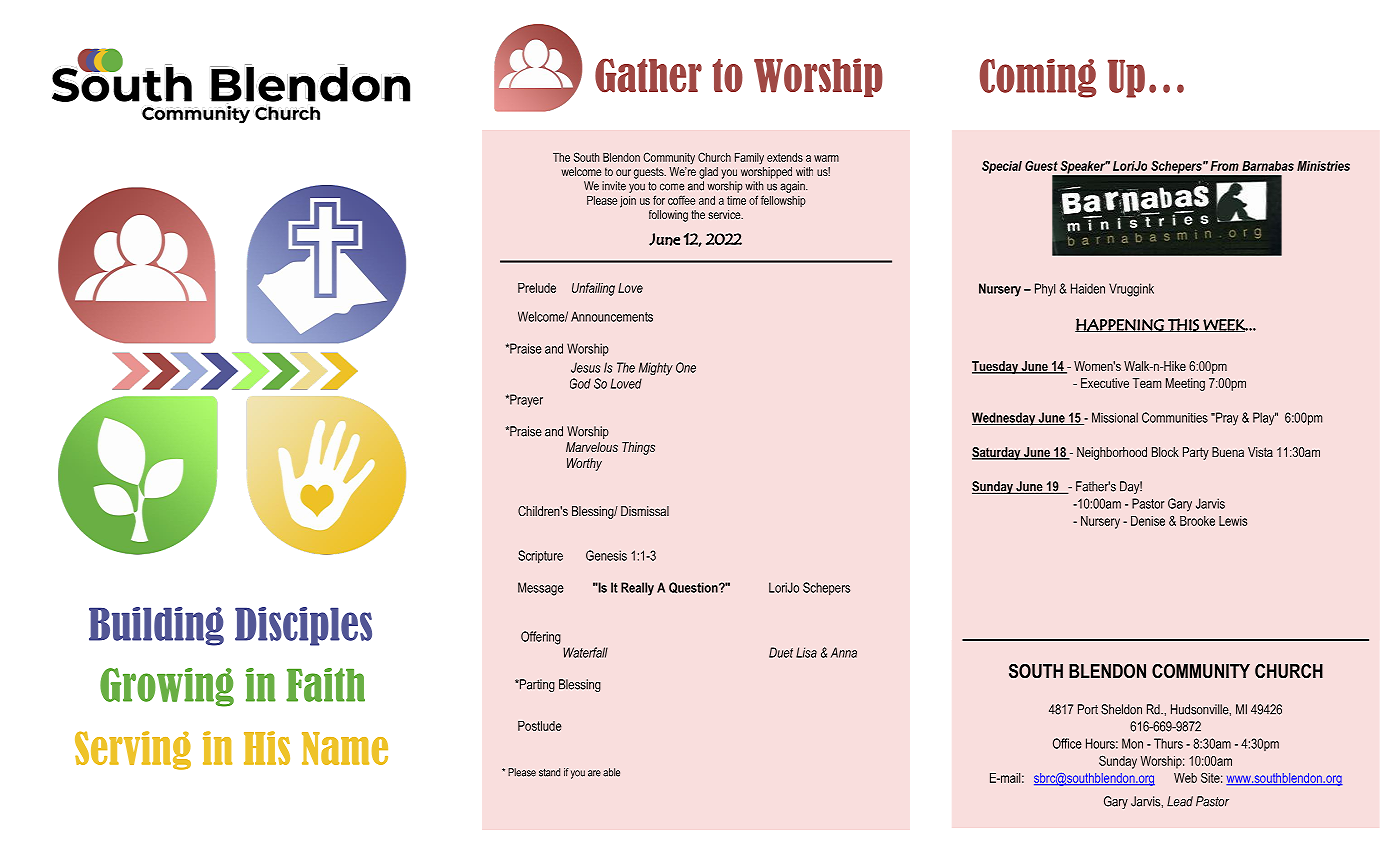  I want to click on Genesis, so click(606, 555).
